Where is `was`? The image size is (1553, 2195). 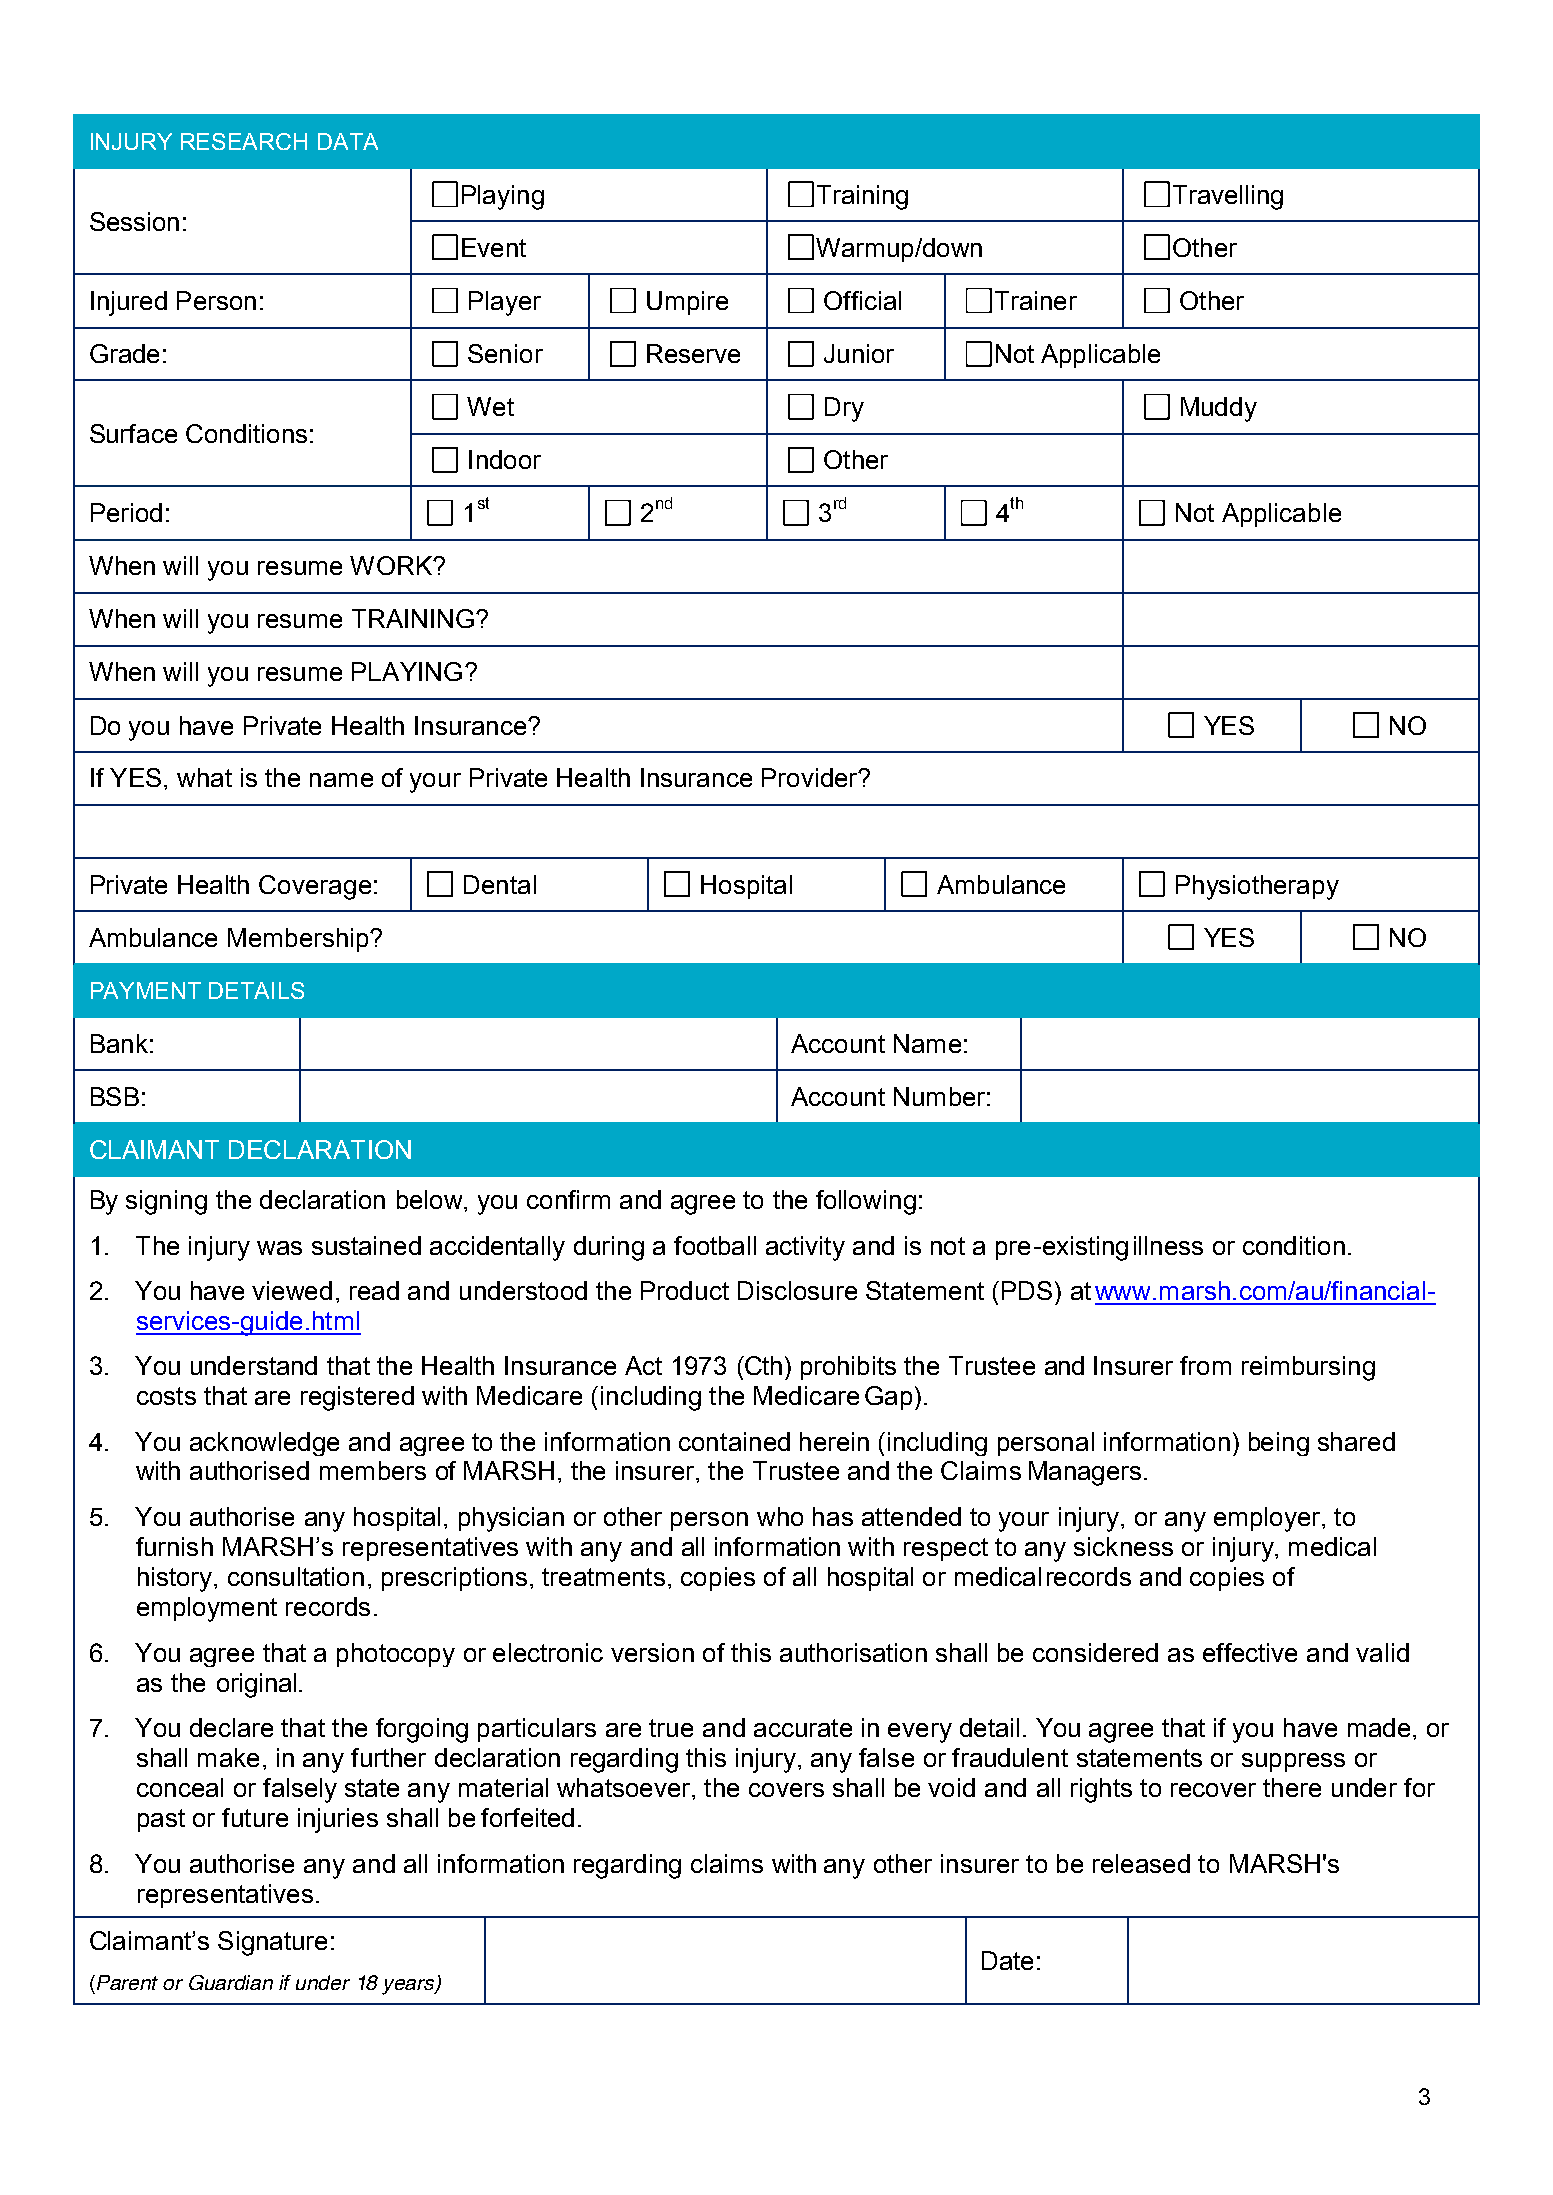
was is located at coordinates (279, 1248).
